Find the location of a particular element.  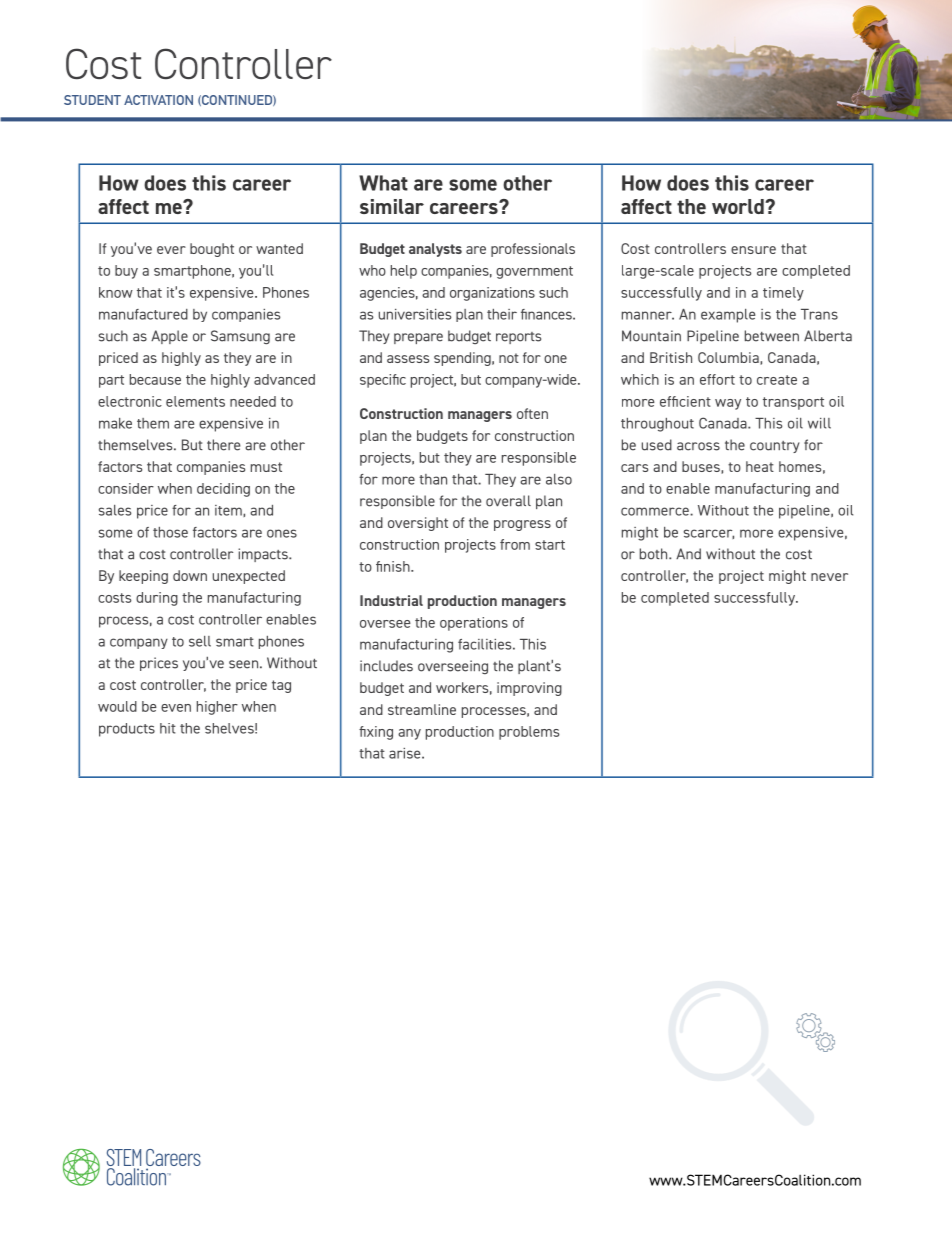

often is located at coordinates (532, 413).
